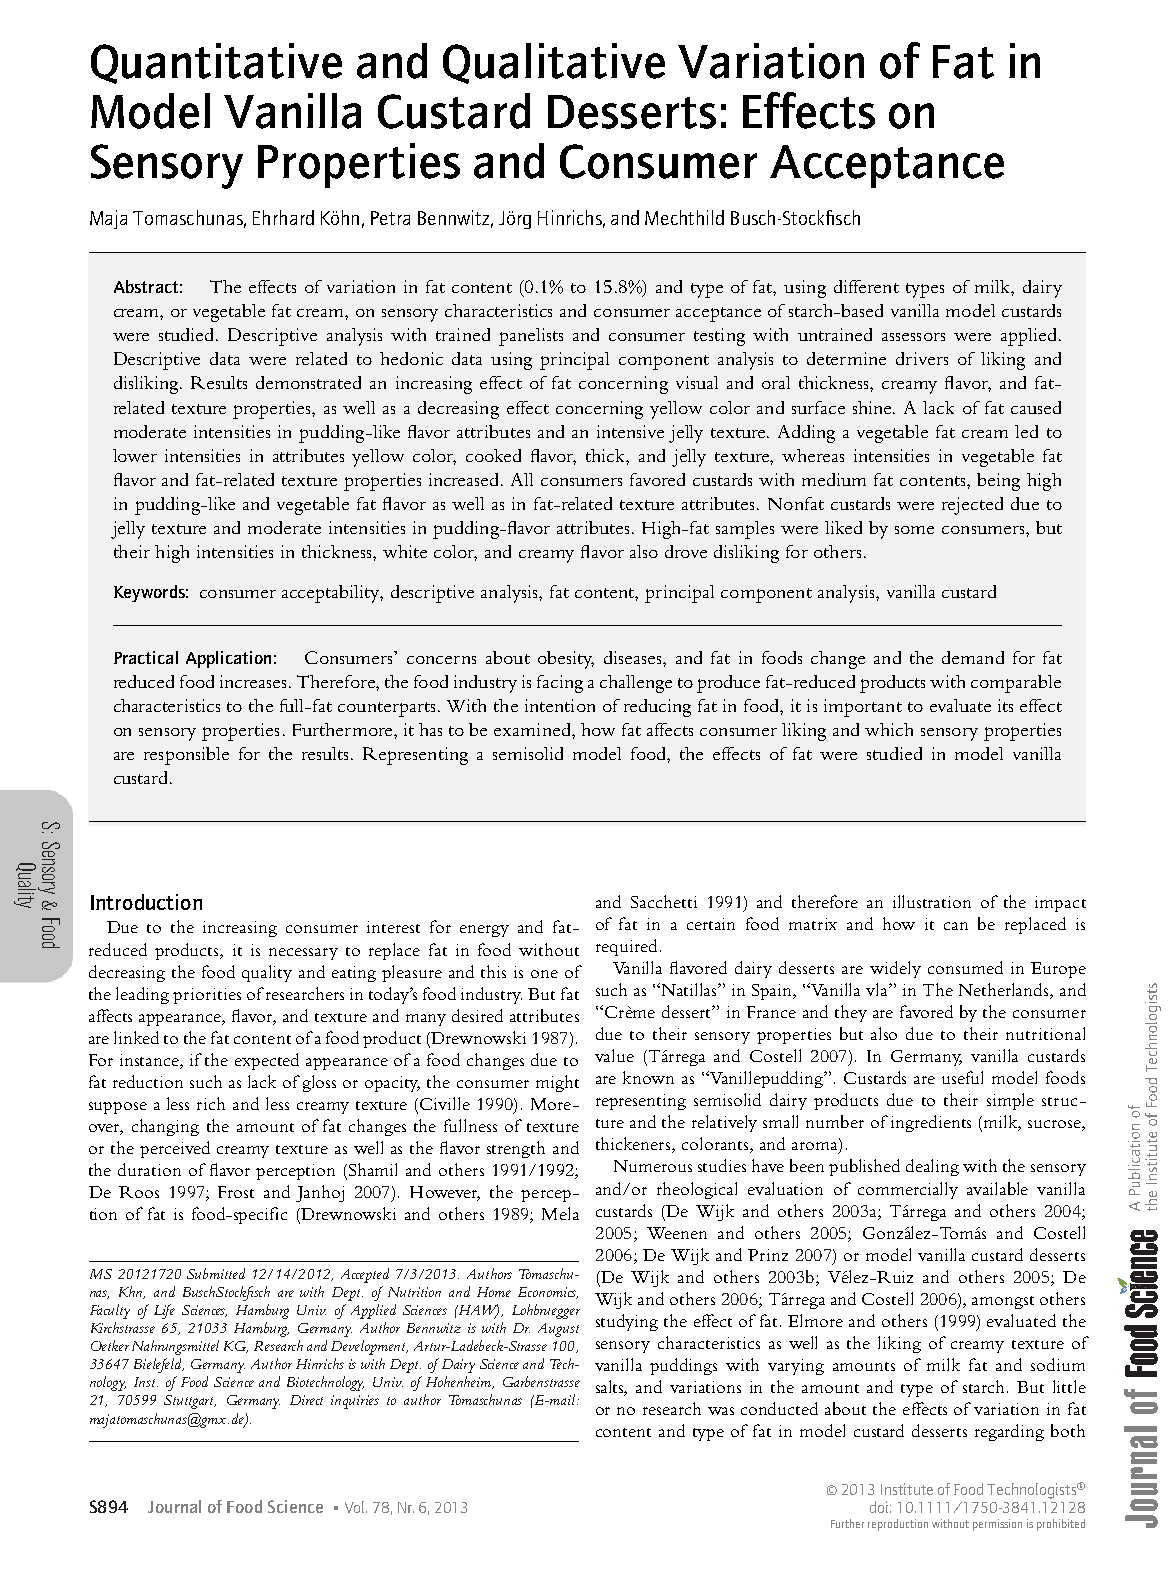  Describe the element at coordinates (216, 63) in the screenshot. I see `Quantitative` at that location.
